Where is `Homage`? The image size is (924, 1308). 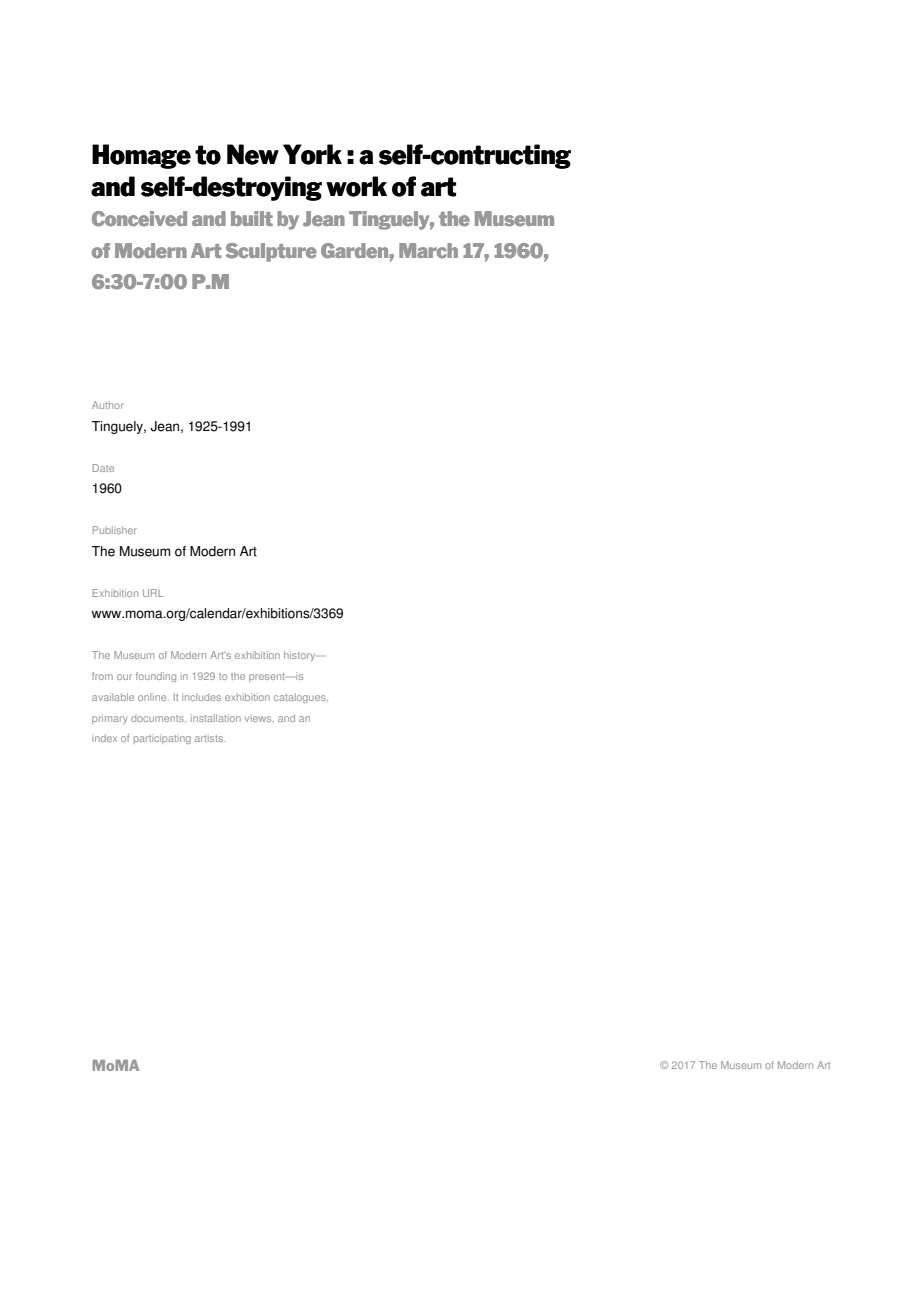
Homage is located at coordinates (141, 156).
